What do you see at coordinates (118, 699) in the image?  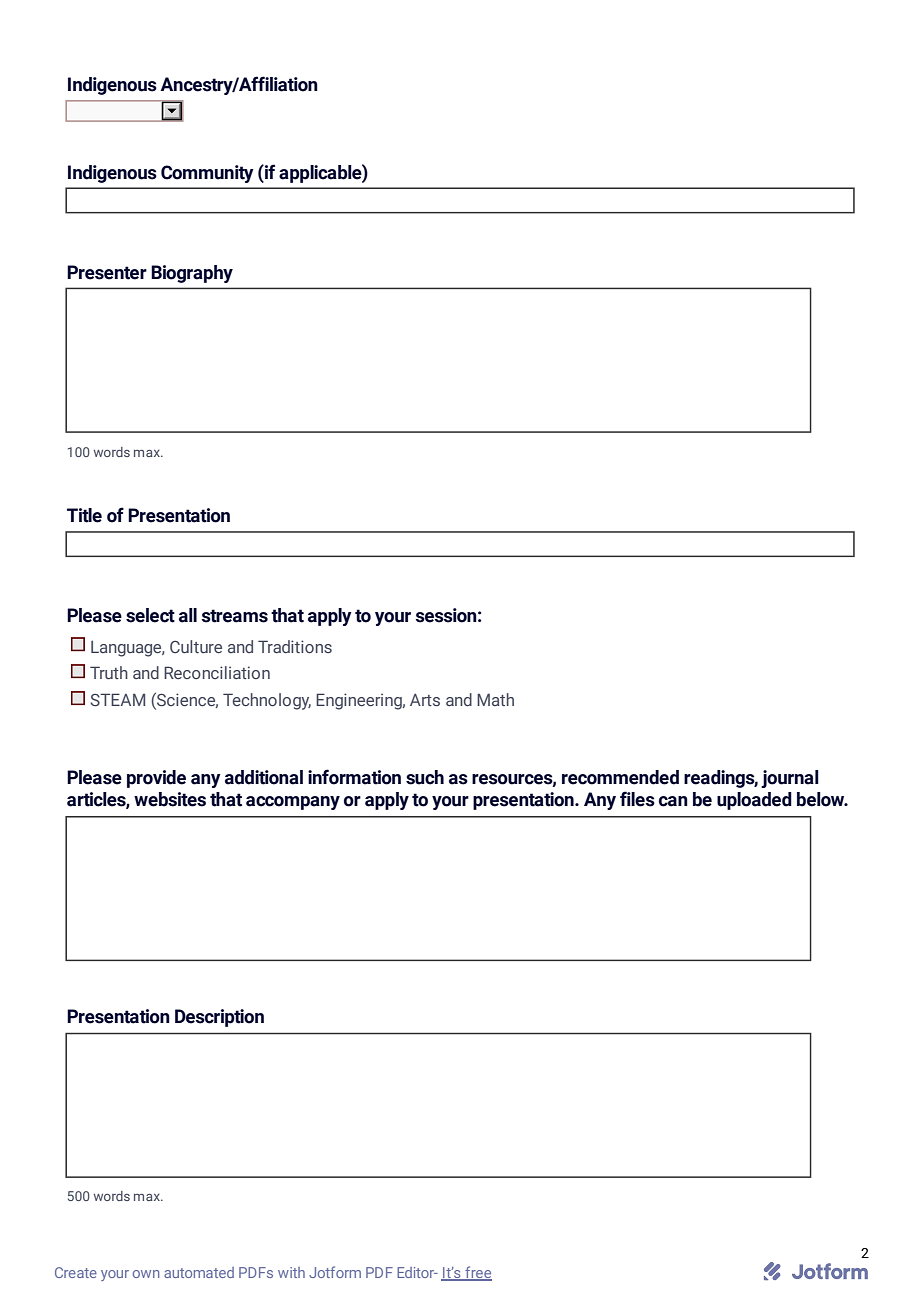 I see `STEAM` at bounding box center [118, 699].
